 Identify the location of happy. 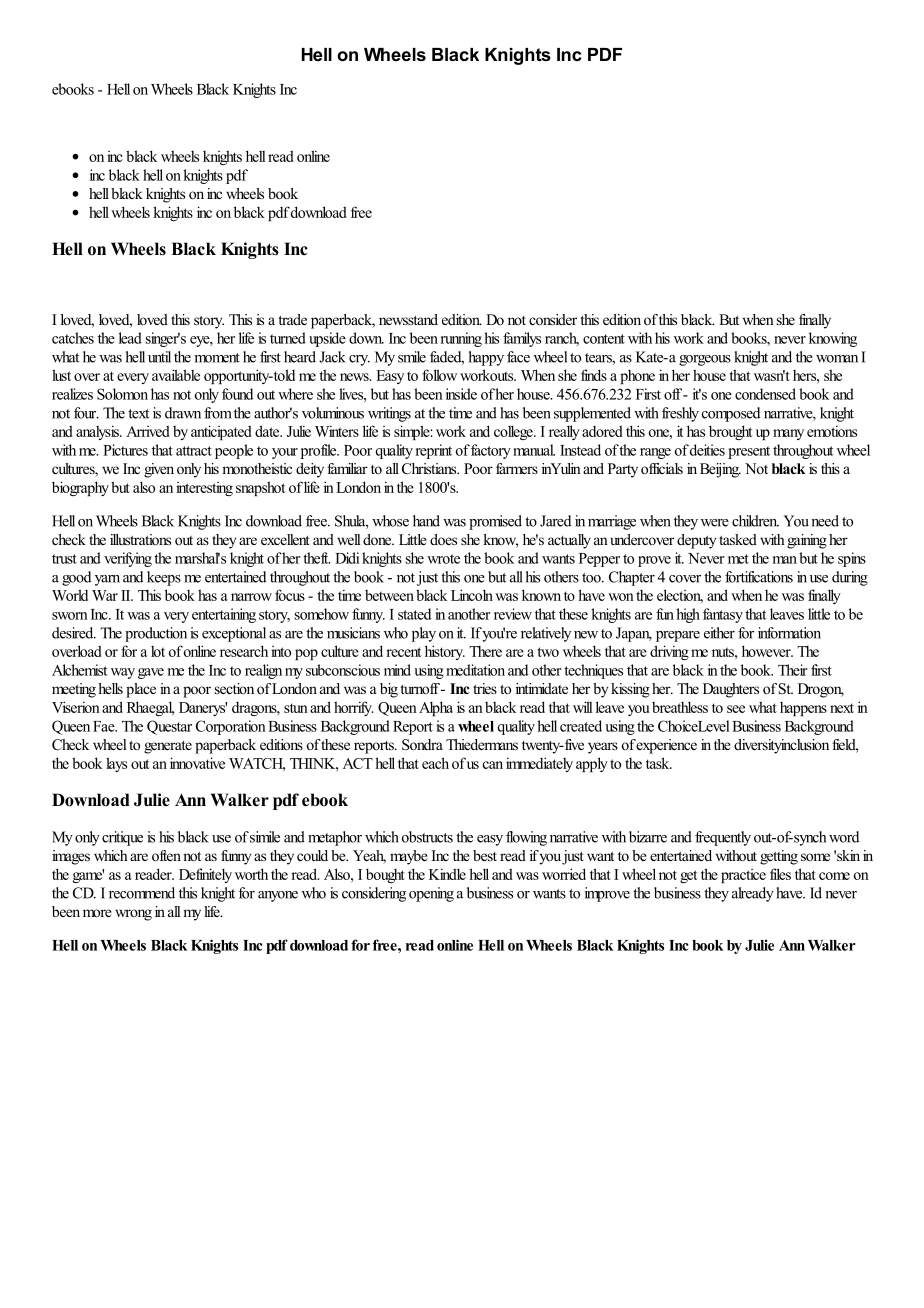
(486, 358).
